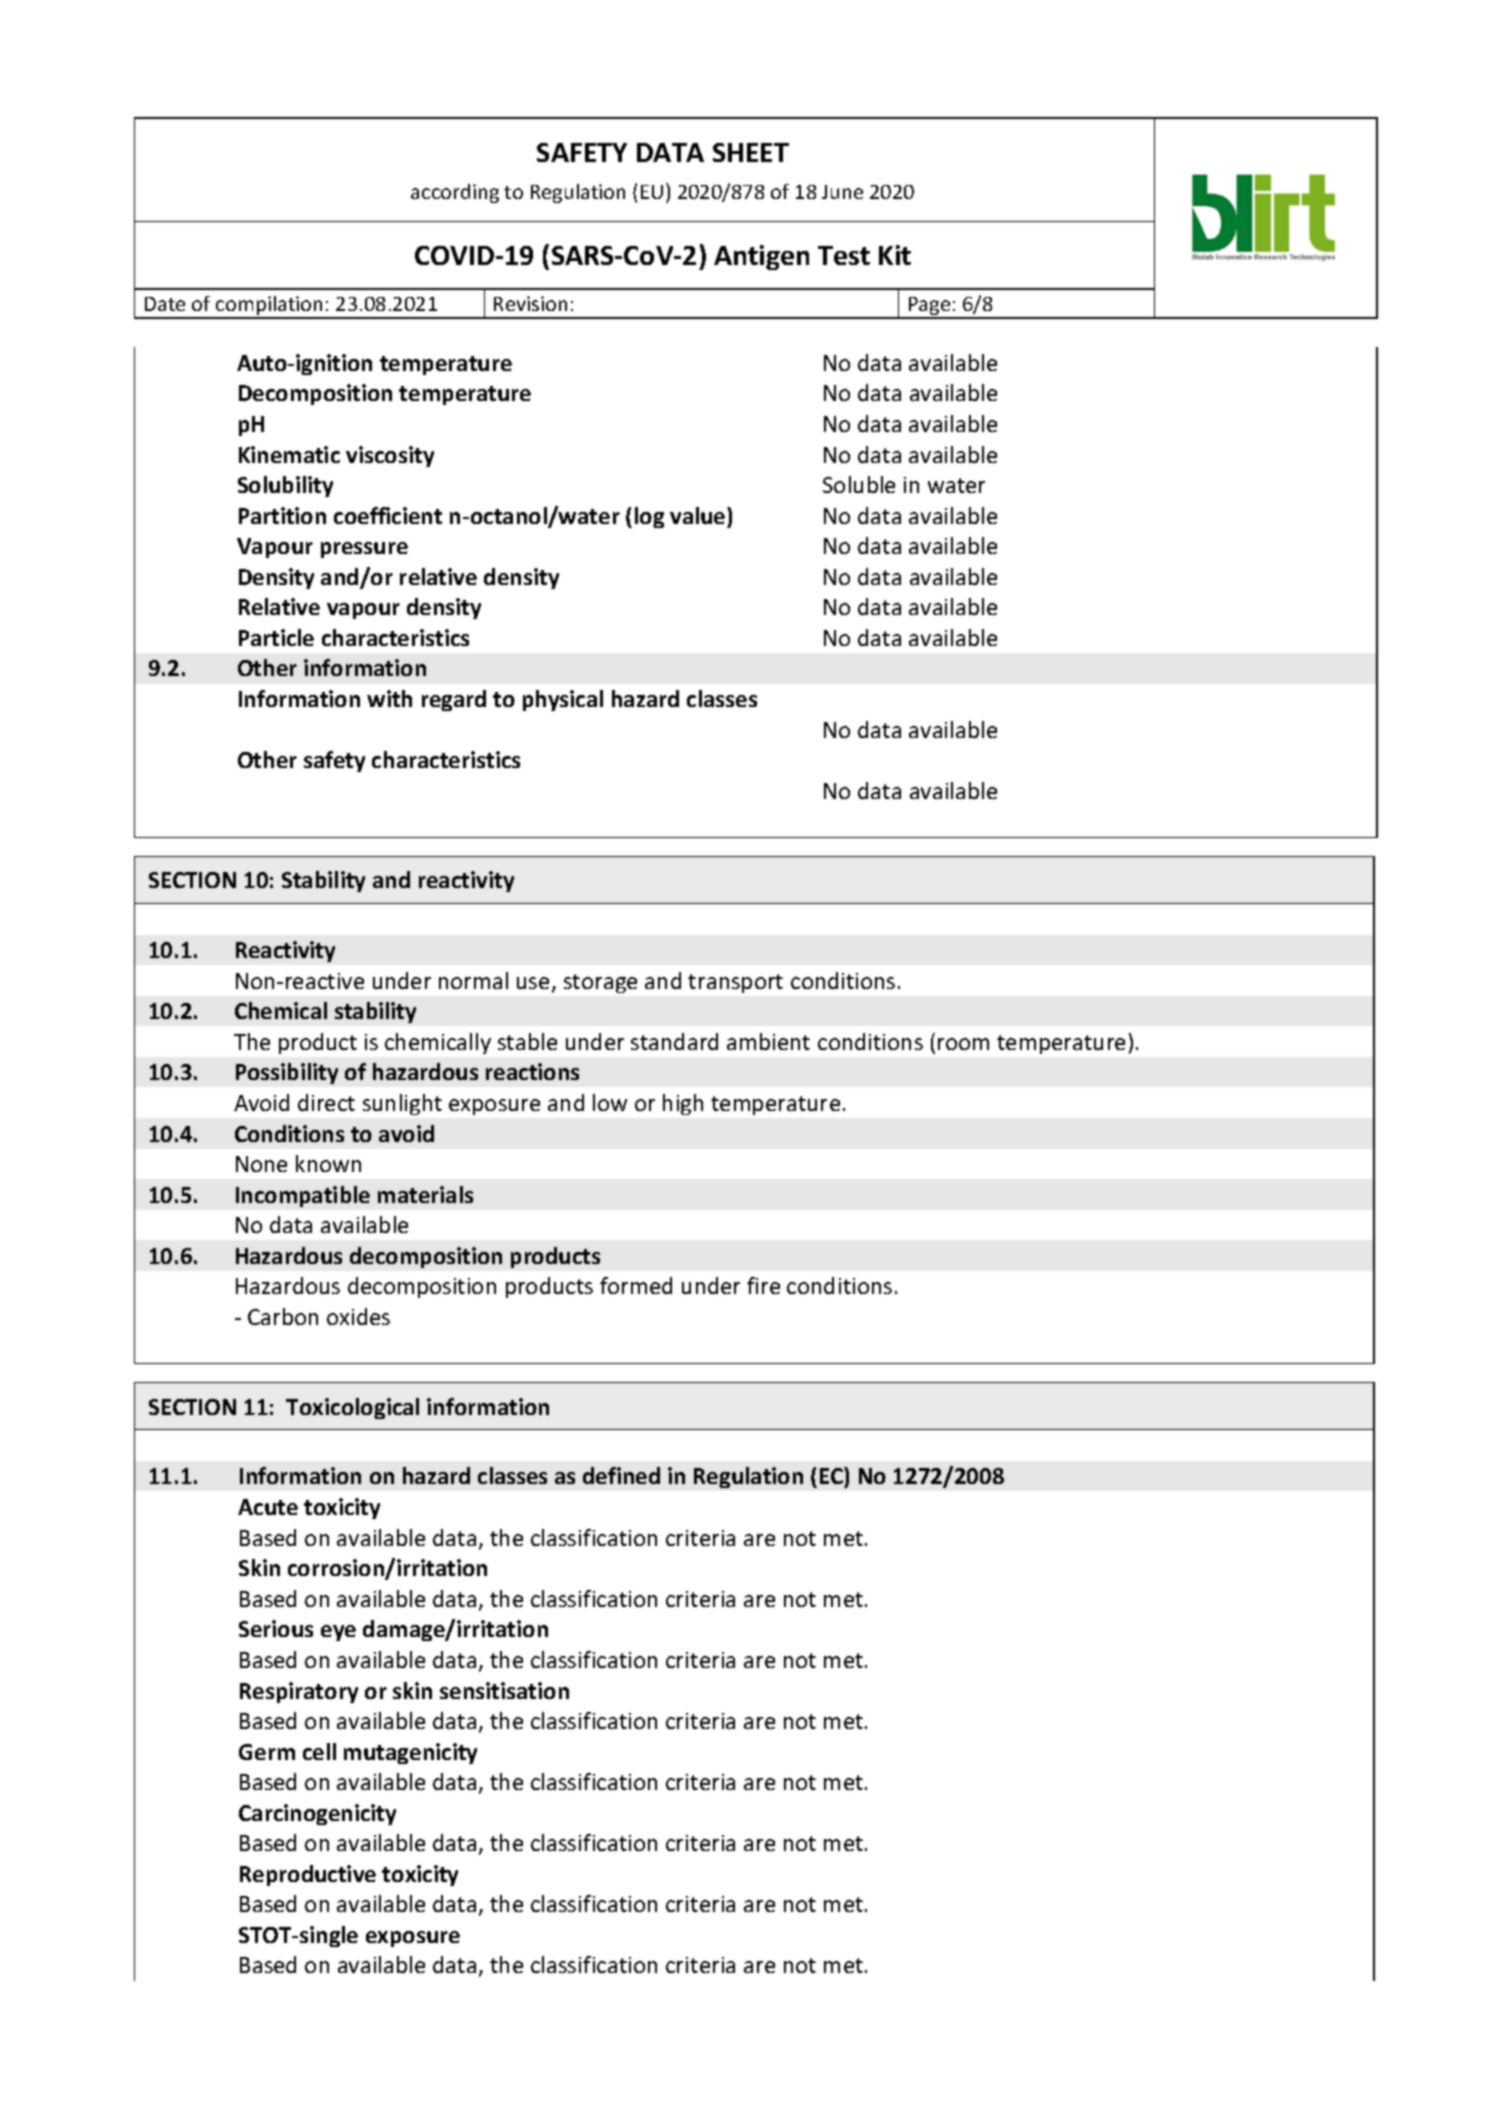  What do you see at coordinates (621, 1475) in the image?
I see `defined` at bounding box center [621, 1475].
